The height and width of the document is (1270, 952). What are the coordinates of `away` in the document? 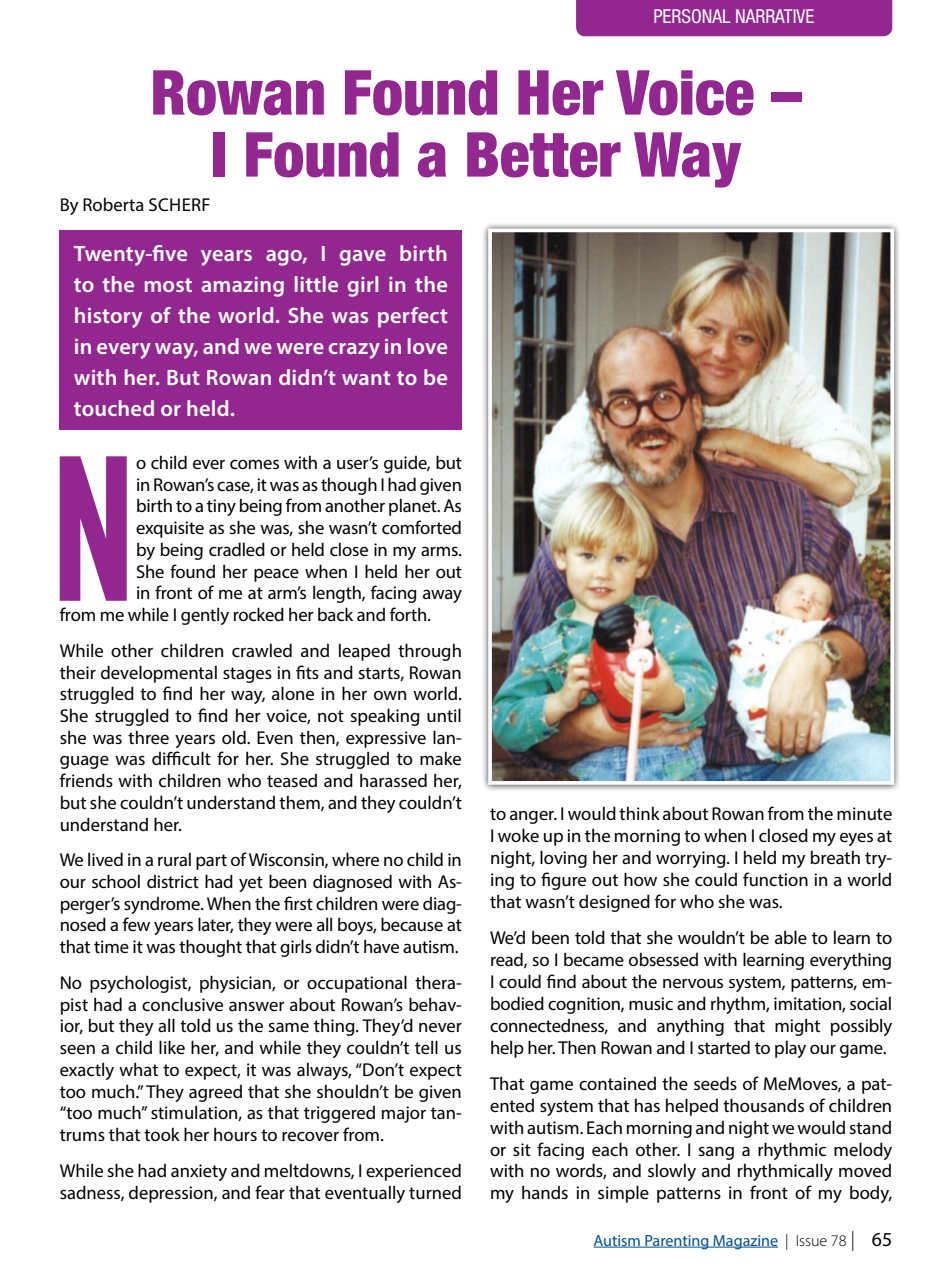 It's located at (442, 596).
